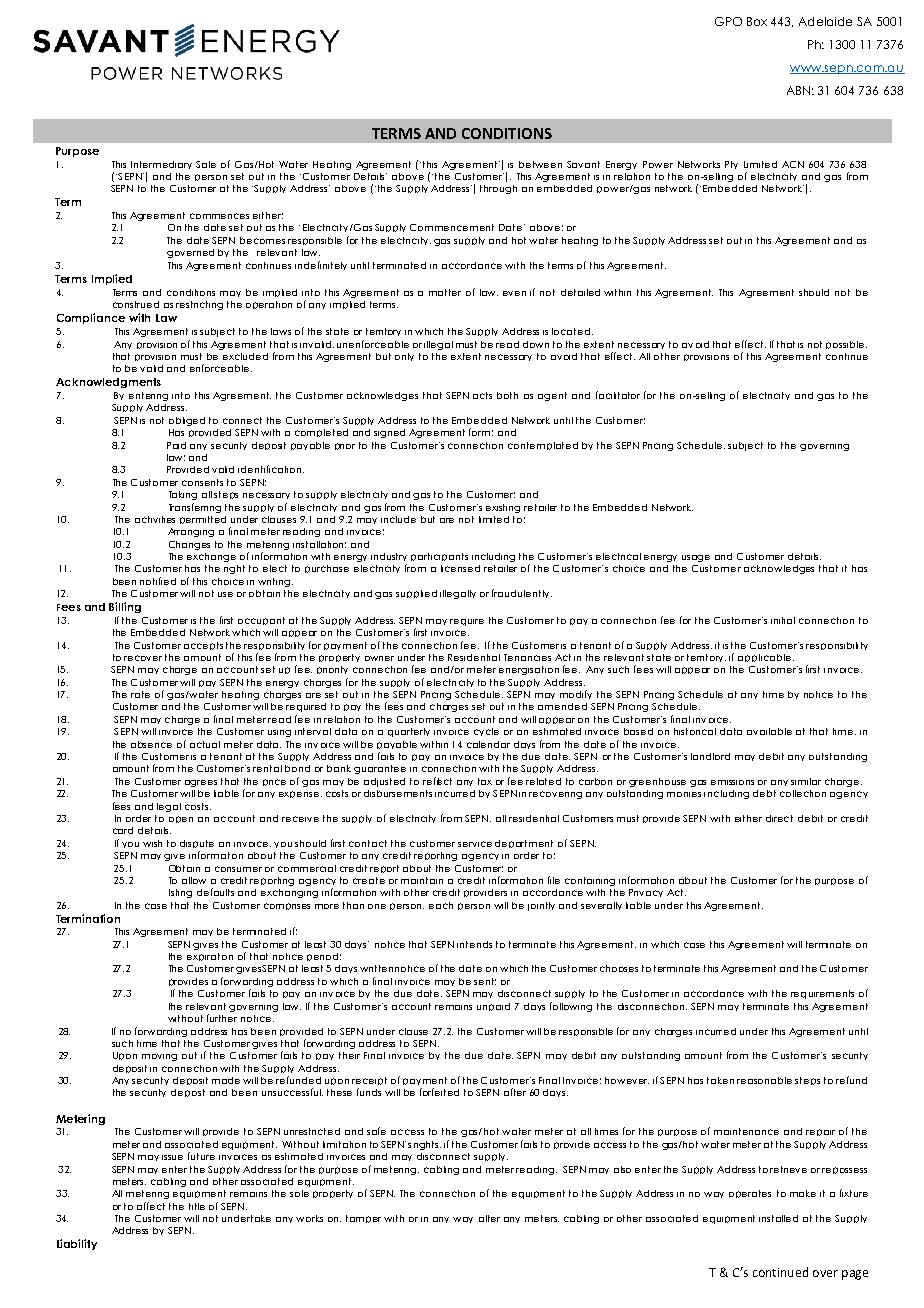  Describe the element at coordinates (151, 1206) in the image. I see `affect` at that location.
